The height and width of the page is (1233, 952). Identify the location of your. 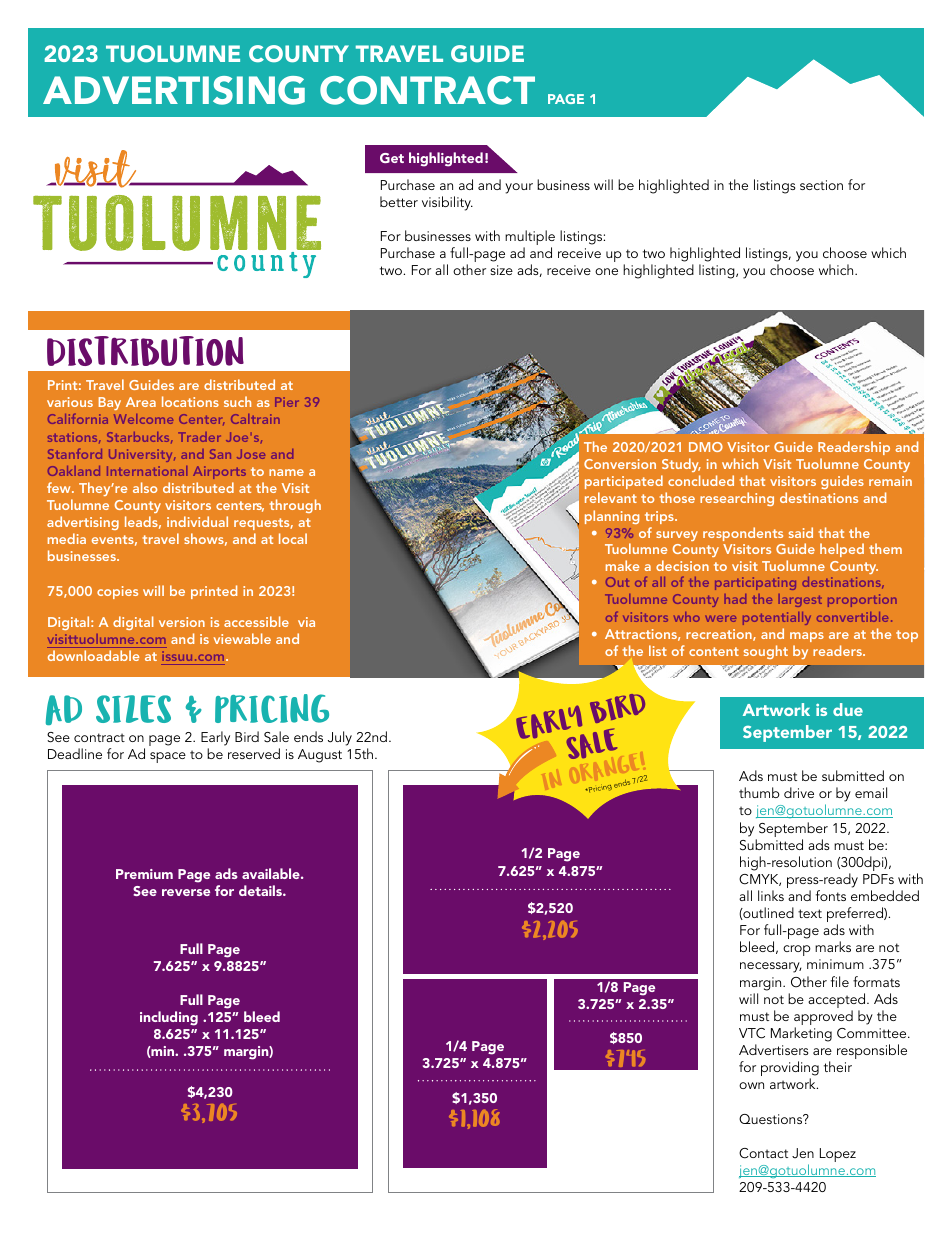
(519, 188).
